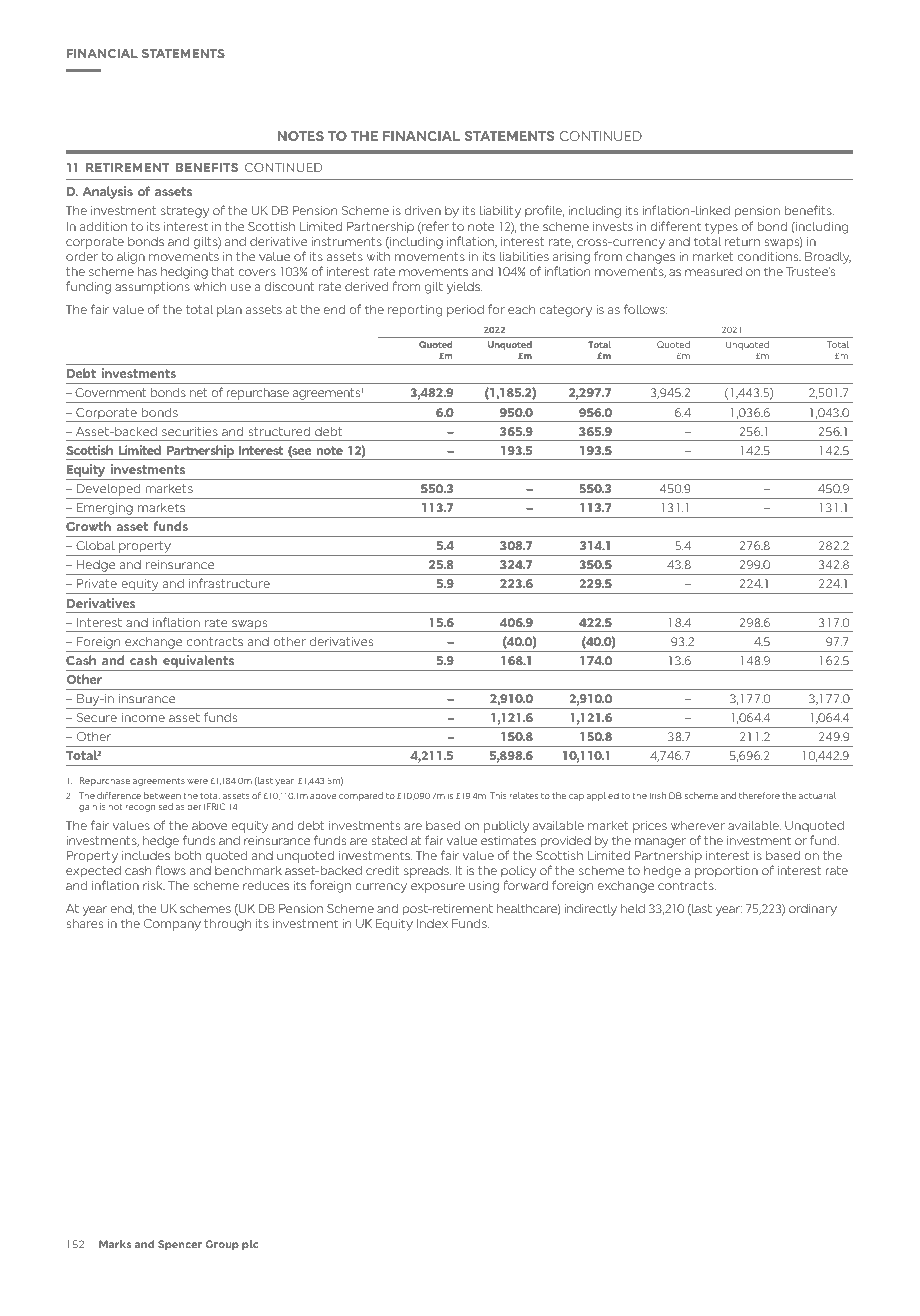 This screenshot has width=920, height=1316. What do you see at coordinates (172, 925) in the screenshot?
I see `Company` at bounding box center [172, 925].
